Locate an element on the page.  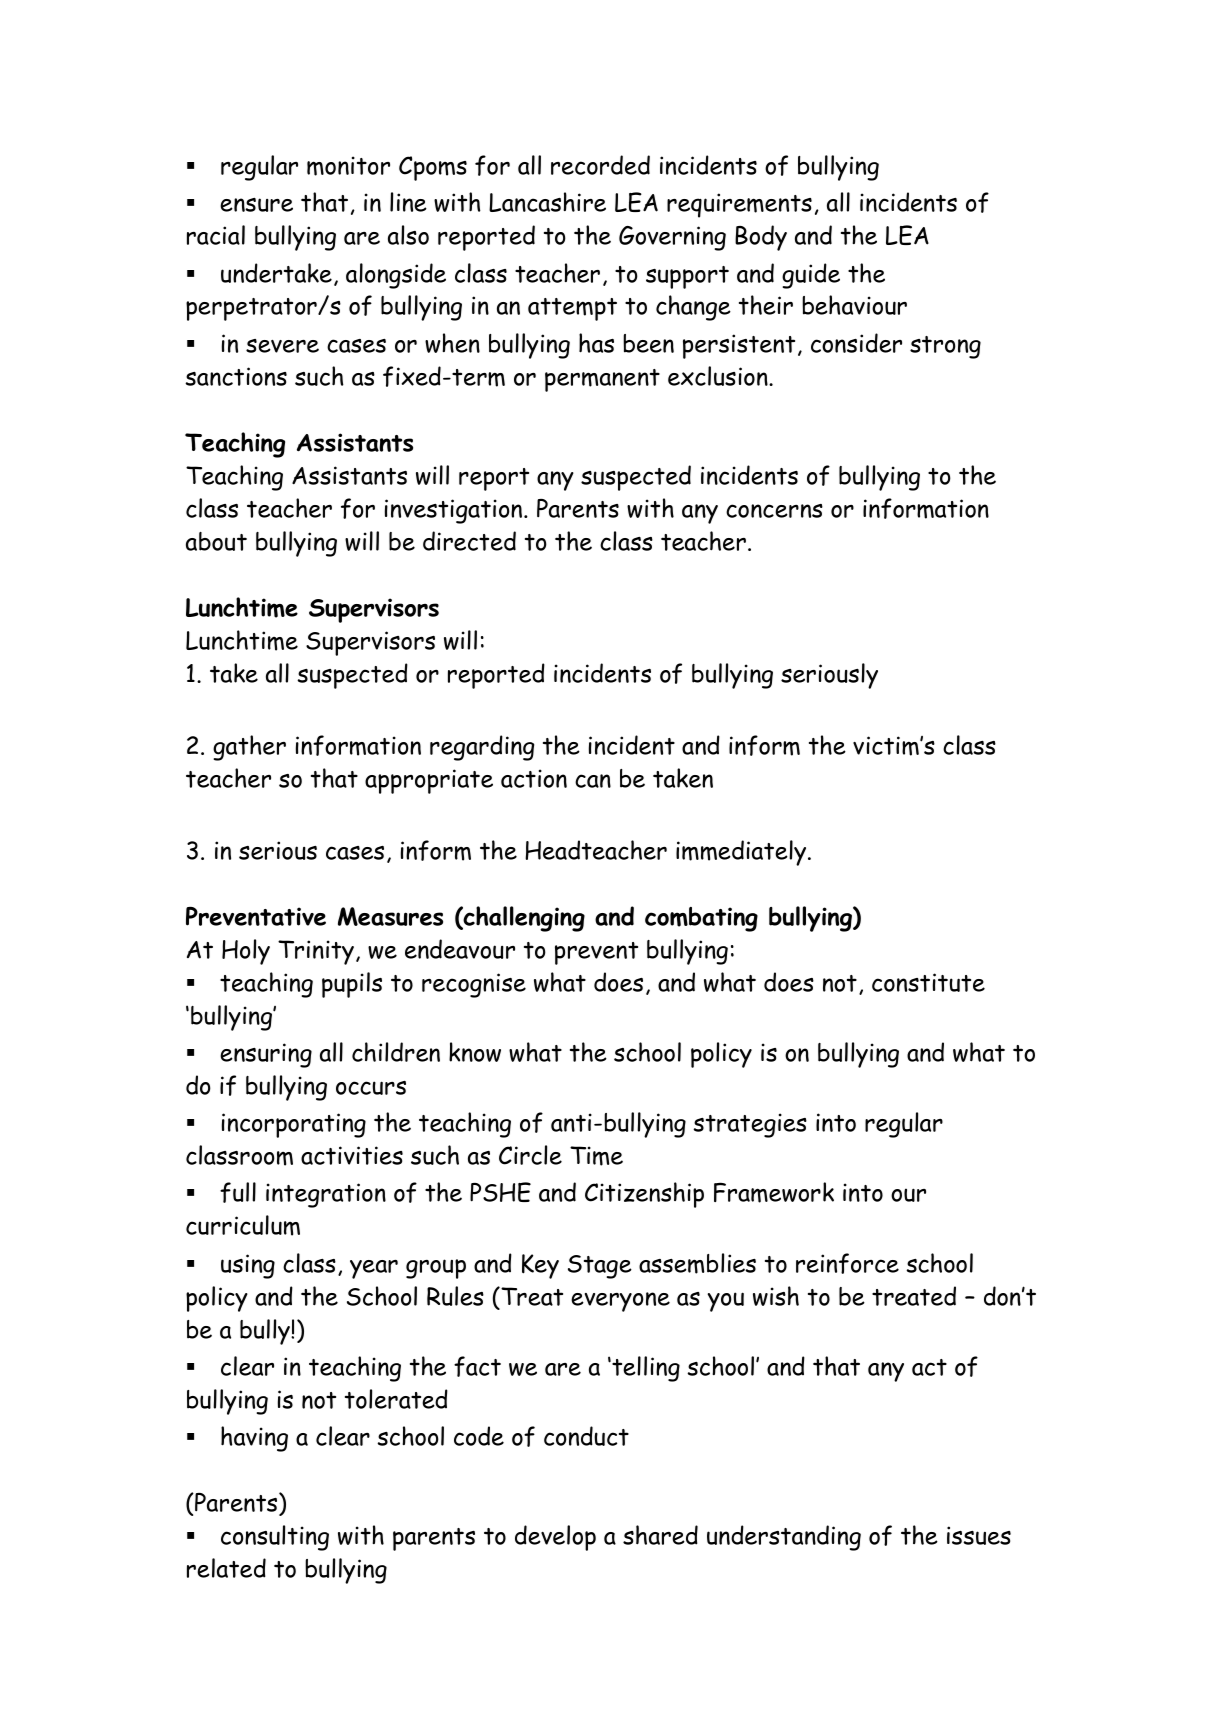
can is located at coordinates (593, 781).
